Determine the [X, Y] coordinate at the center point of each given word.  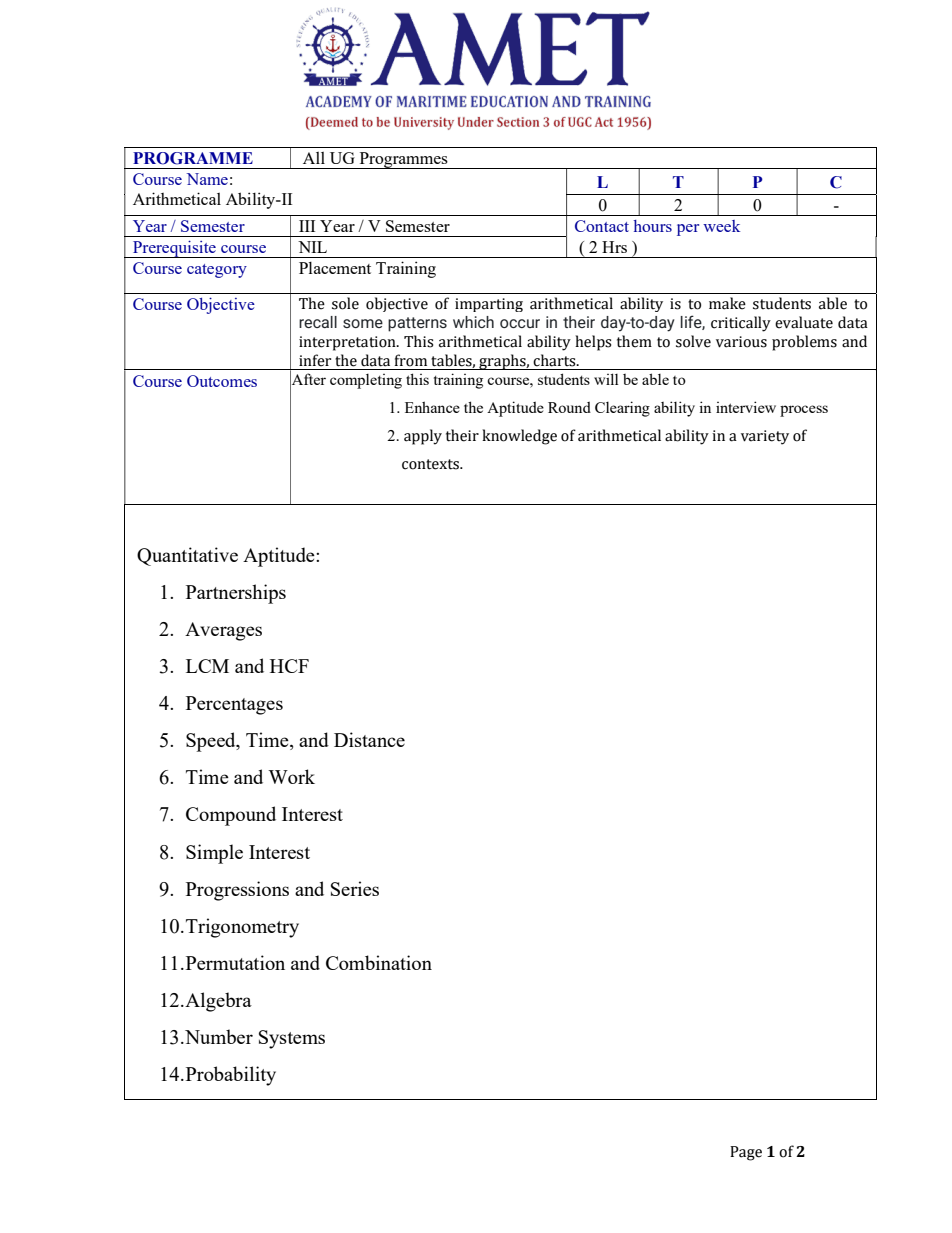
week [721, 226]
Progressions [237, 891]
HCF [289, 666]
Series [355, 888]
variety [765, 437]
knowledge [519, 437]
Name [207, 179]
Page [746, 1153]
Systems [292, 1039]
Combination [379, 962]
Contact [602, 226]
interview [746, 407]
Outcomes [222, 381]
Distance [369, 739]
